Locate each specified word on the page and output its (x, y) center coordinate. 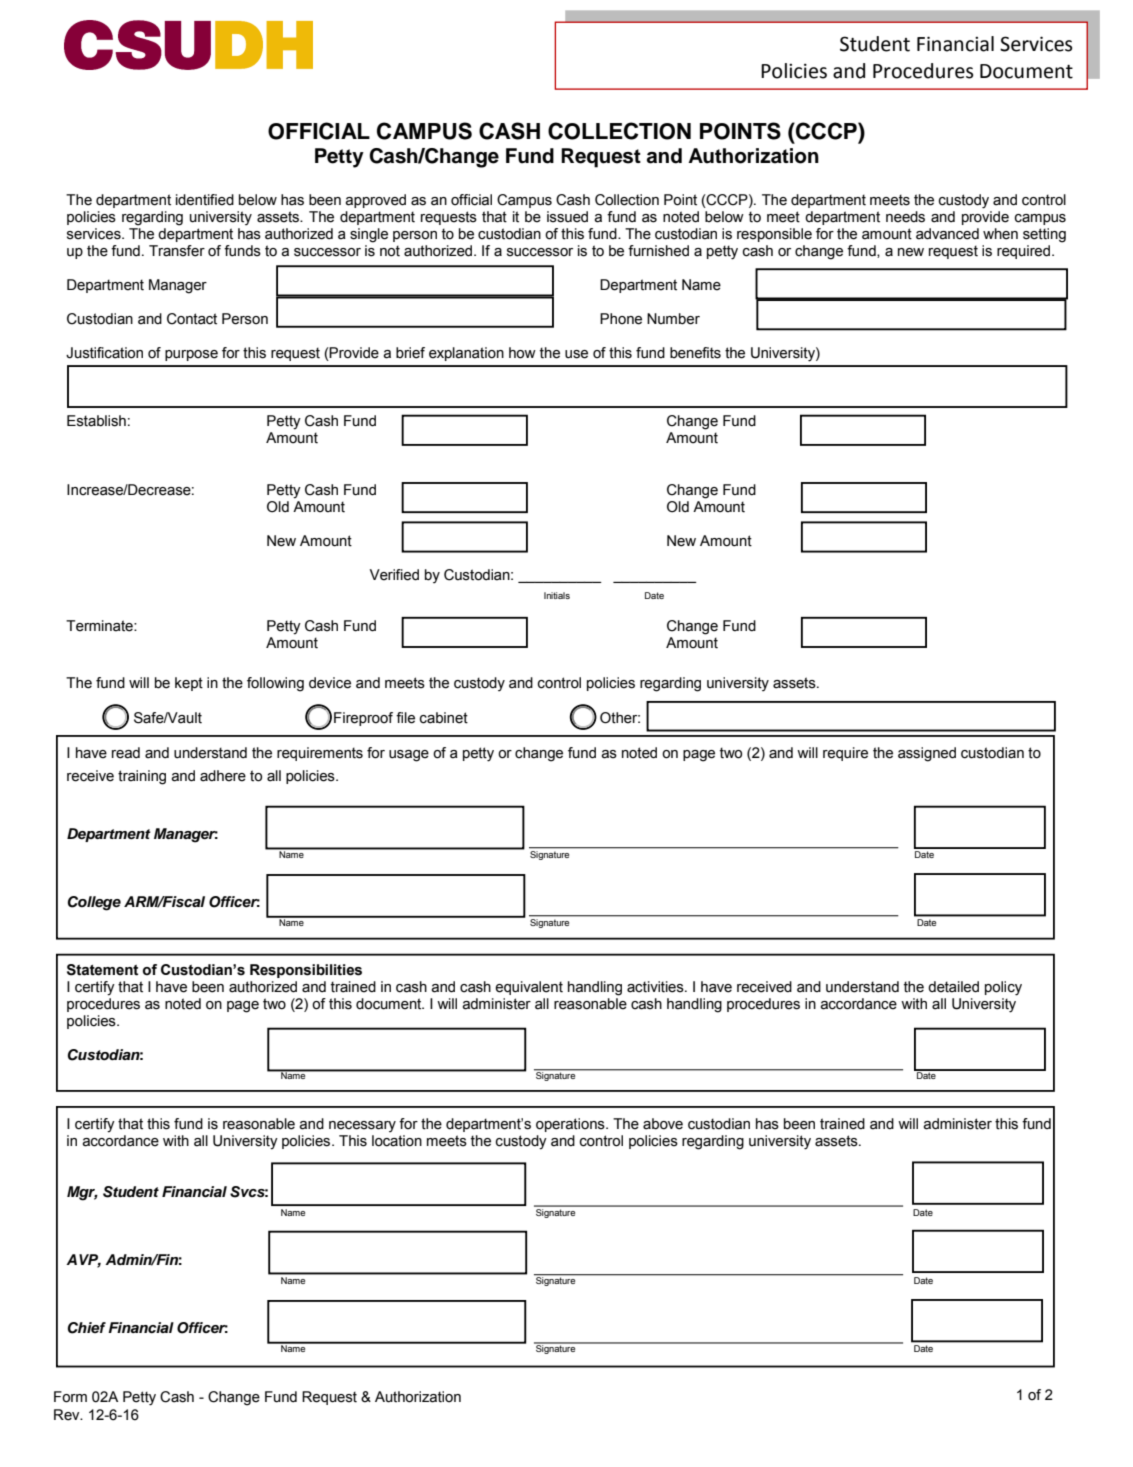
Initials (557, 595)
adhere (223, 776)
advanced (947, 234)
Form (70, 1397)
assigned (927, 754)
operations (571, 1125)
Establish (96, 421)
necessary (362, 1126)
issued (567, 217)
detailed (953, 987)
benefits (695, 353)
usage (409, 756)
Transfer (177, 251)
